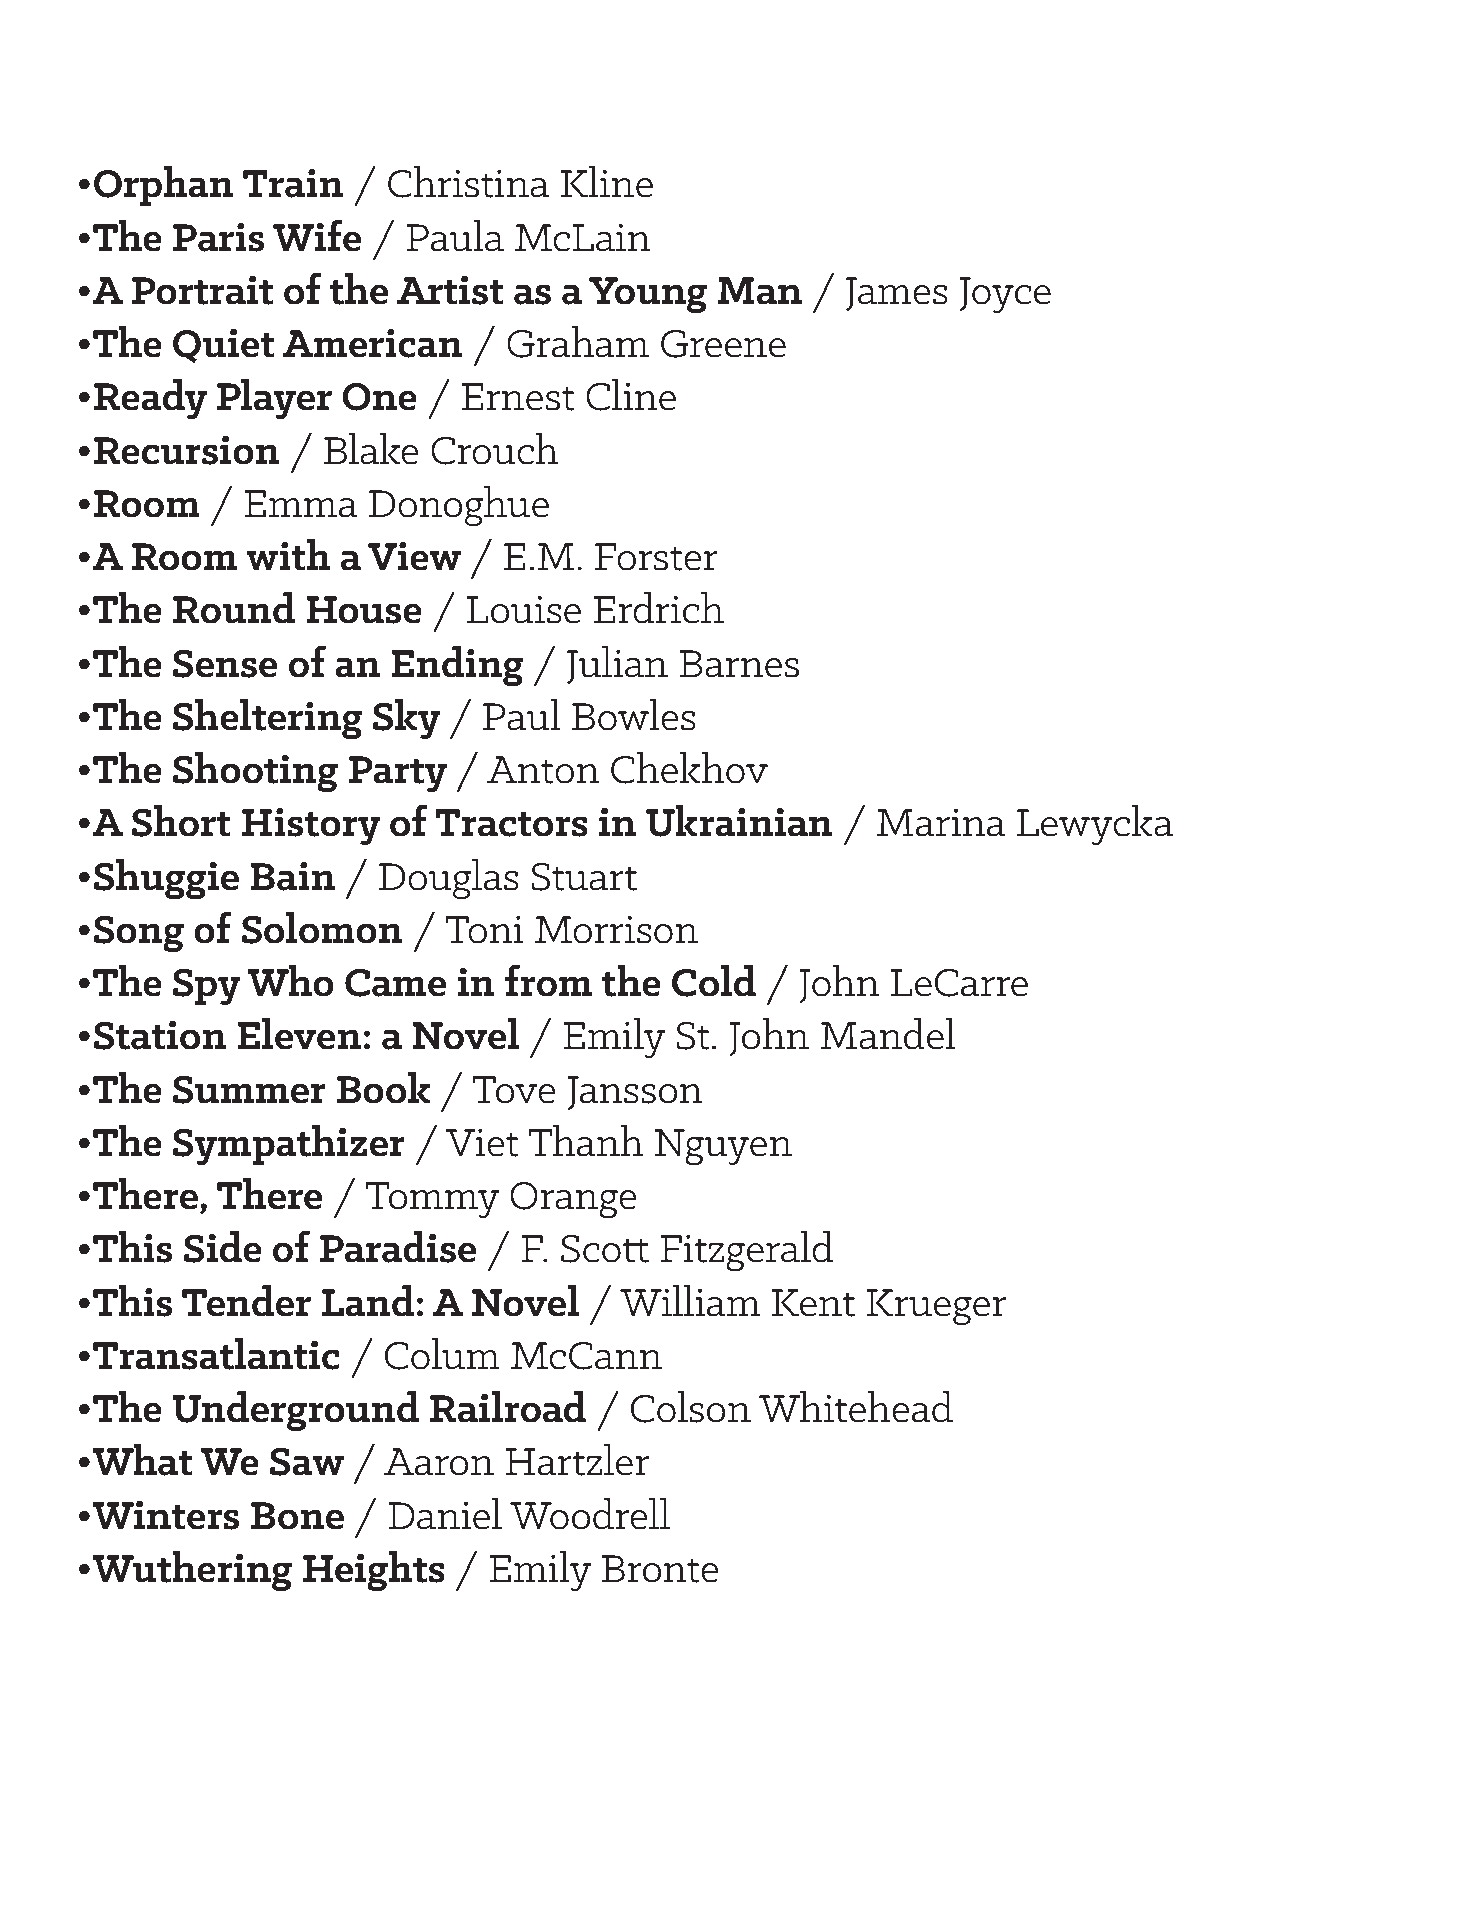  What do you see at coordinates (606, 182) in the document?
I see `Kline` at bounding box center [606, 182].
